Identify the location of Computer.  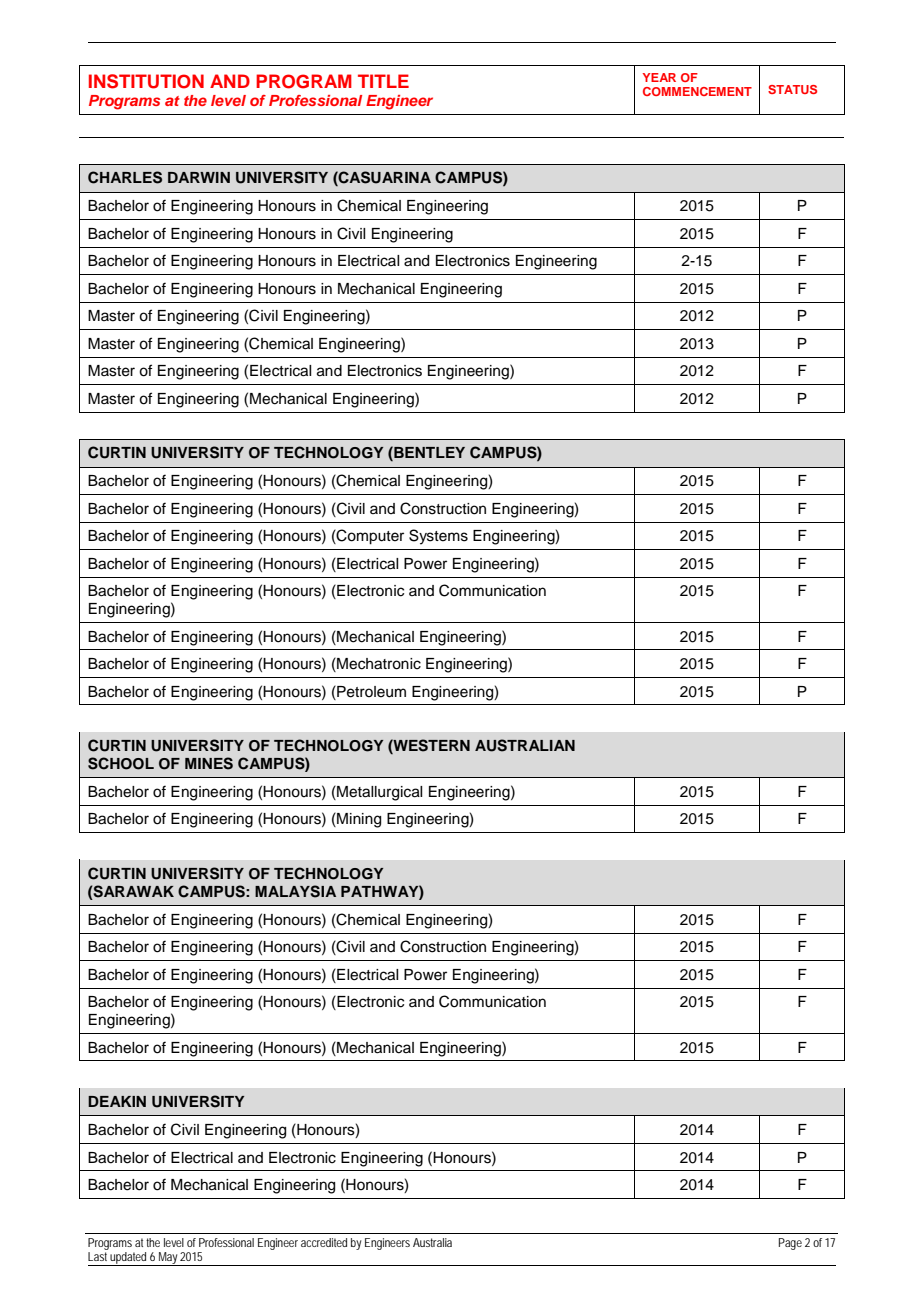
(369, 537).
